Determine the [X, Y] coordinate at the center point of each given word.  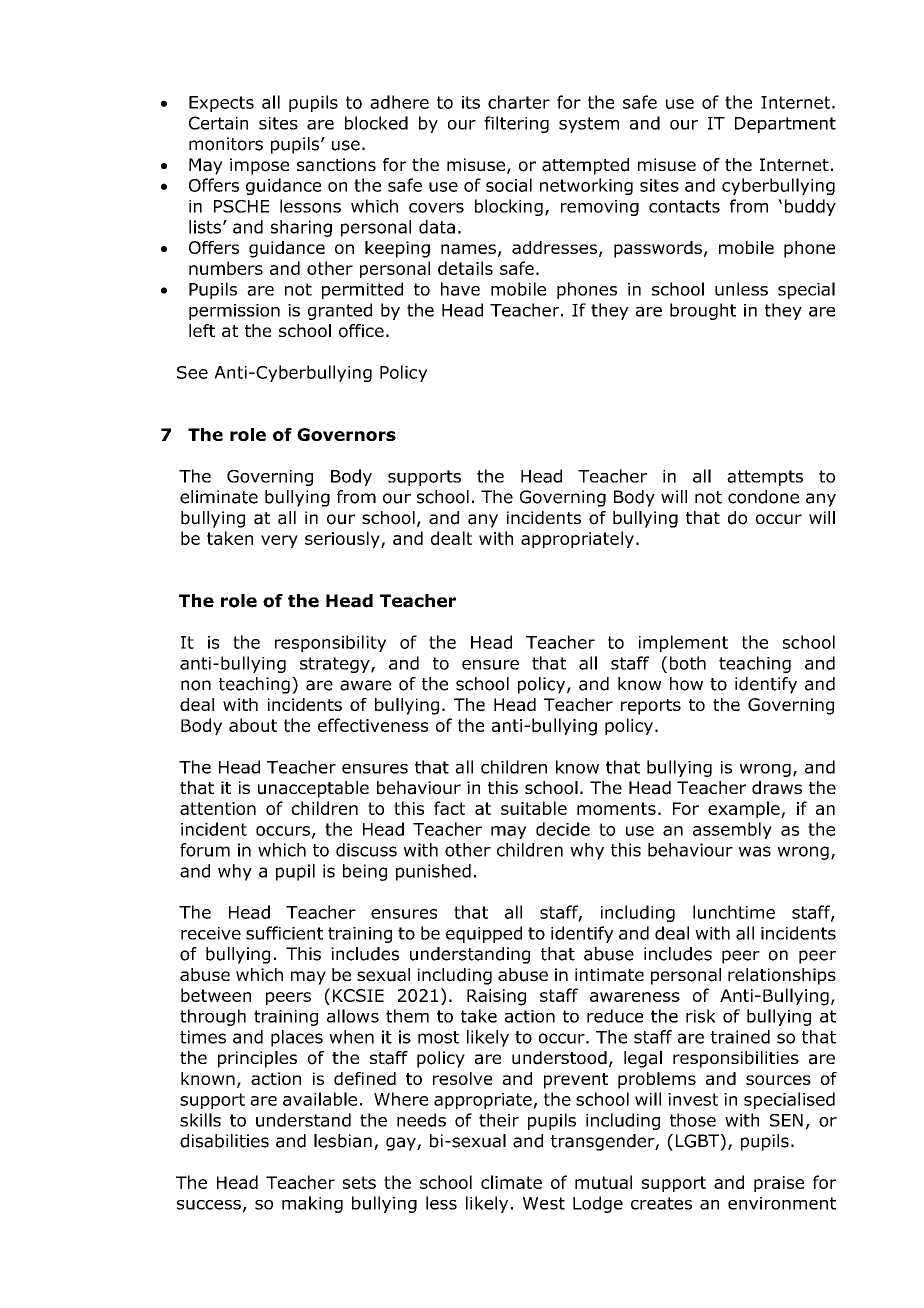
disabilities [224, 1141]
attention [218, 808]
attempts [765, 478]
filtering [516, 124]
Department [785, 125]
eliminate [219, 497]
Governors [346, 434]
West [544, 1203]
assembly [732, 830]
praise [779, 1184]
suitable [534, 808]
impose [259, 166]
